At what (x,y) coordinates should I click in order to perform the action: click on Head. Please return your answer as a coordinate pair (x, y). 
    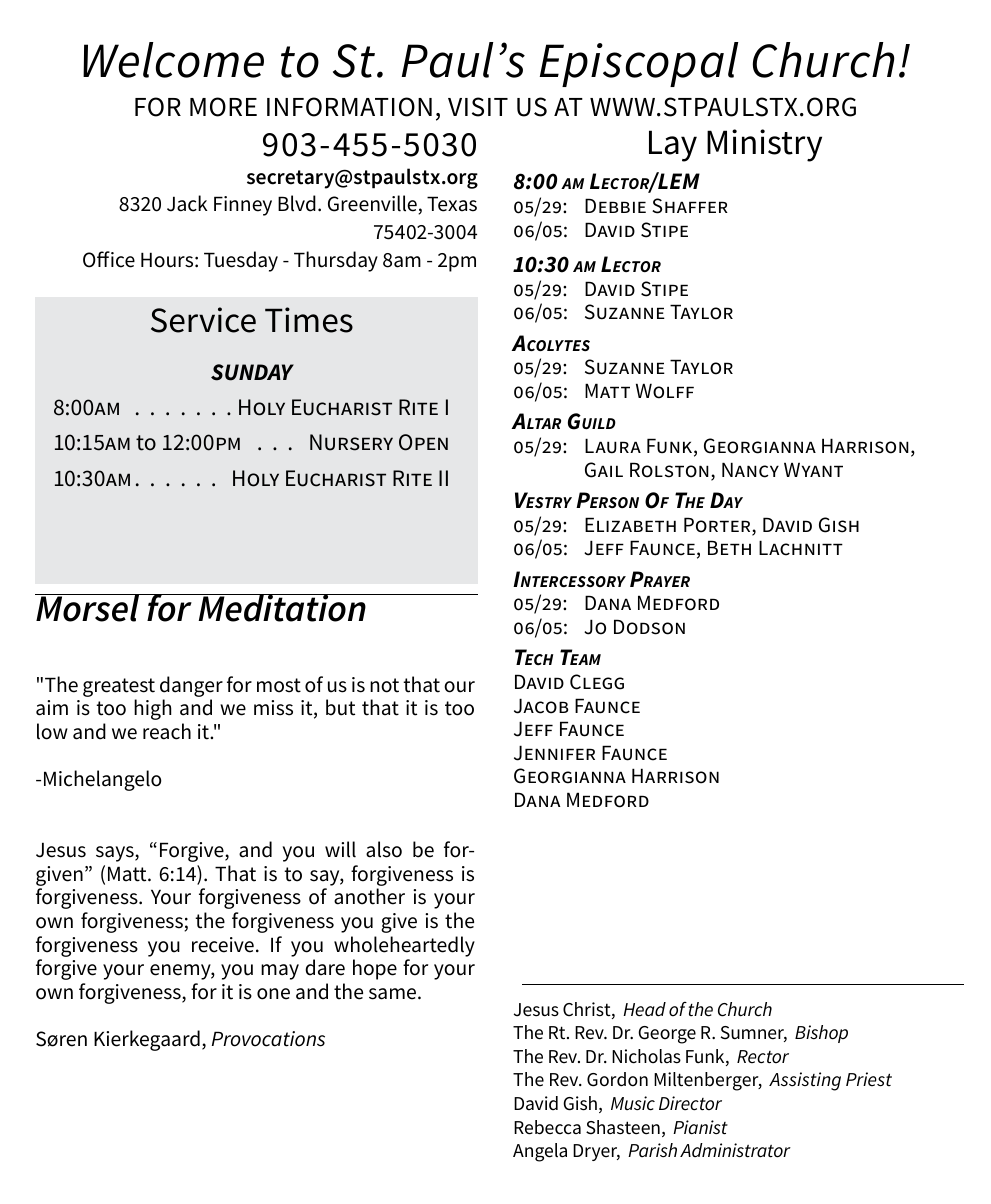
    Looking at the image, I should click on (644, 1009).
